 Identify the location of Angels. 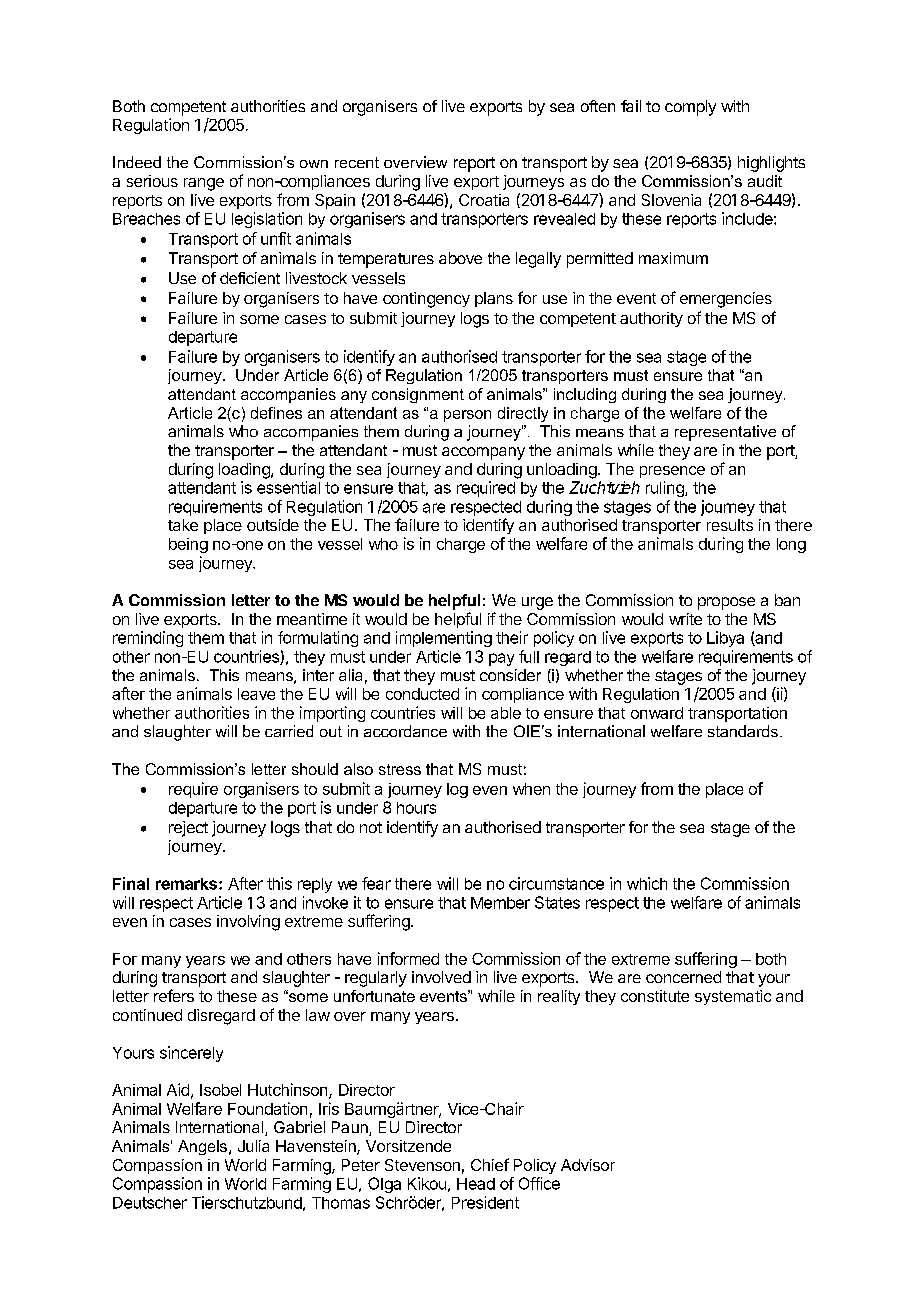
(202, 1147).
